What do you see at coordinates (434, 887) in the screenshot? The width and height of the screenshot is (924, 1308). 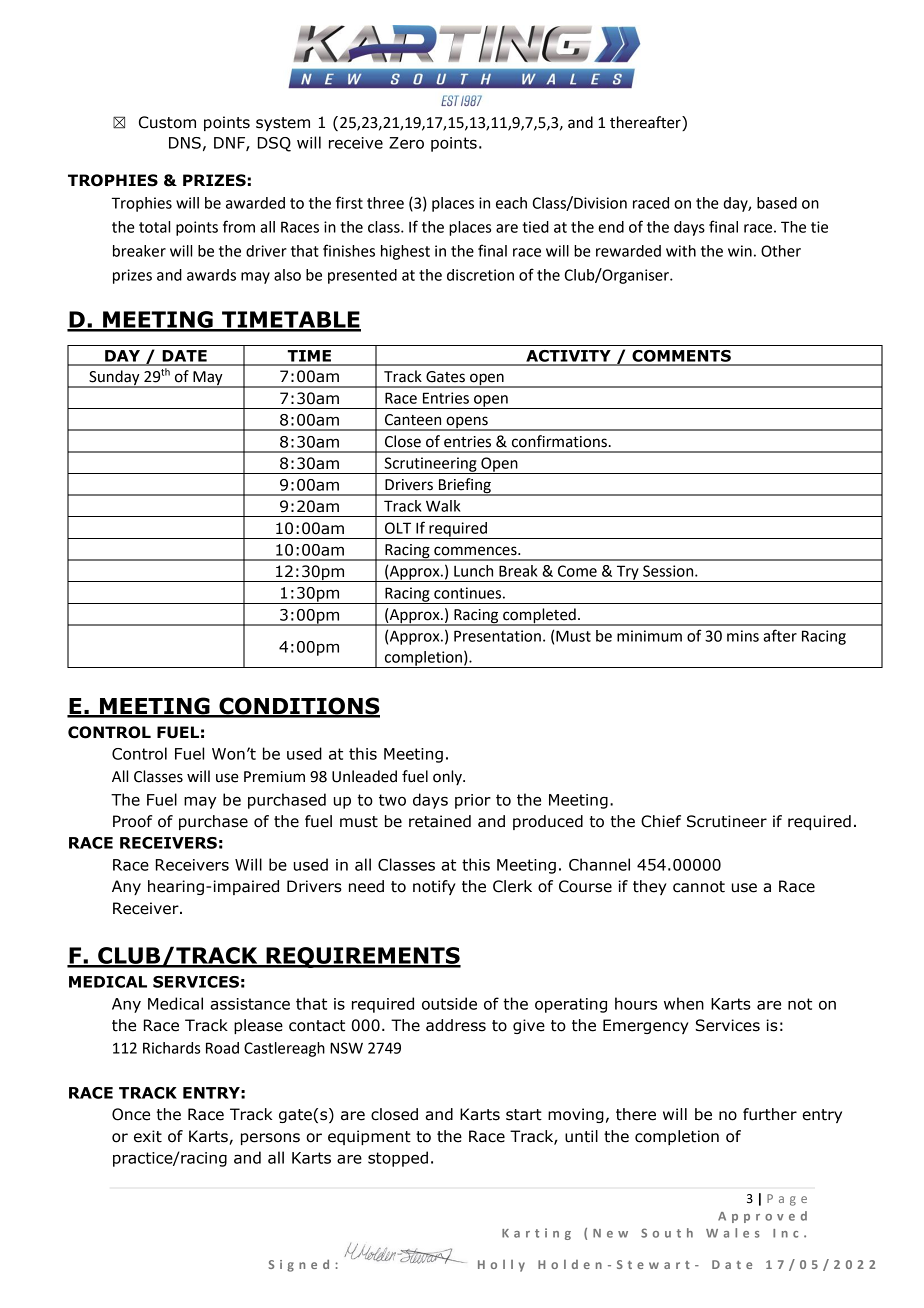 I see `notify` at bounding box center [434, 887].
